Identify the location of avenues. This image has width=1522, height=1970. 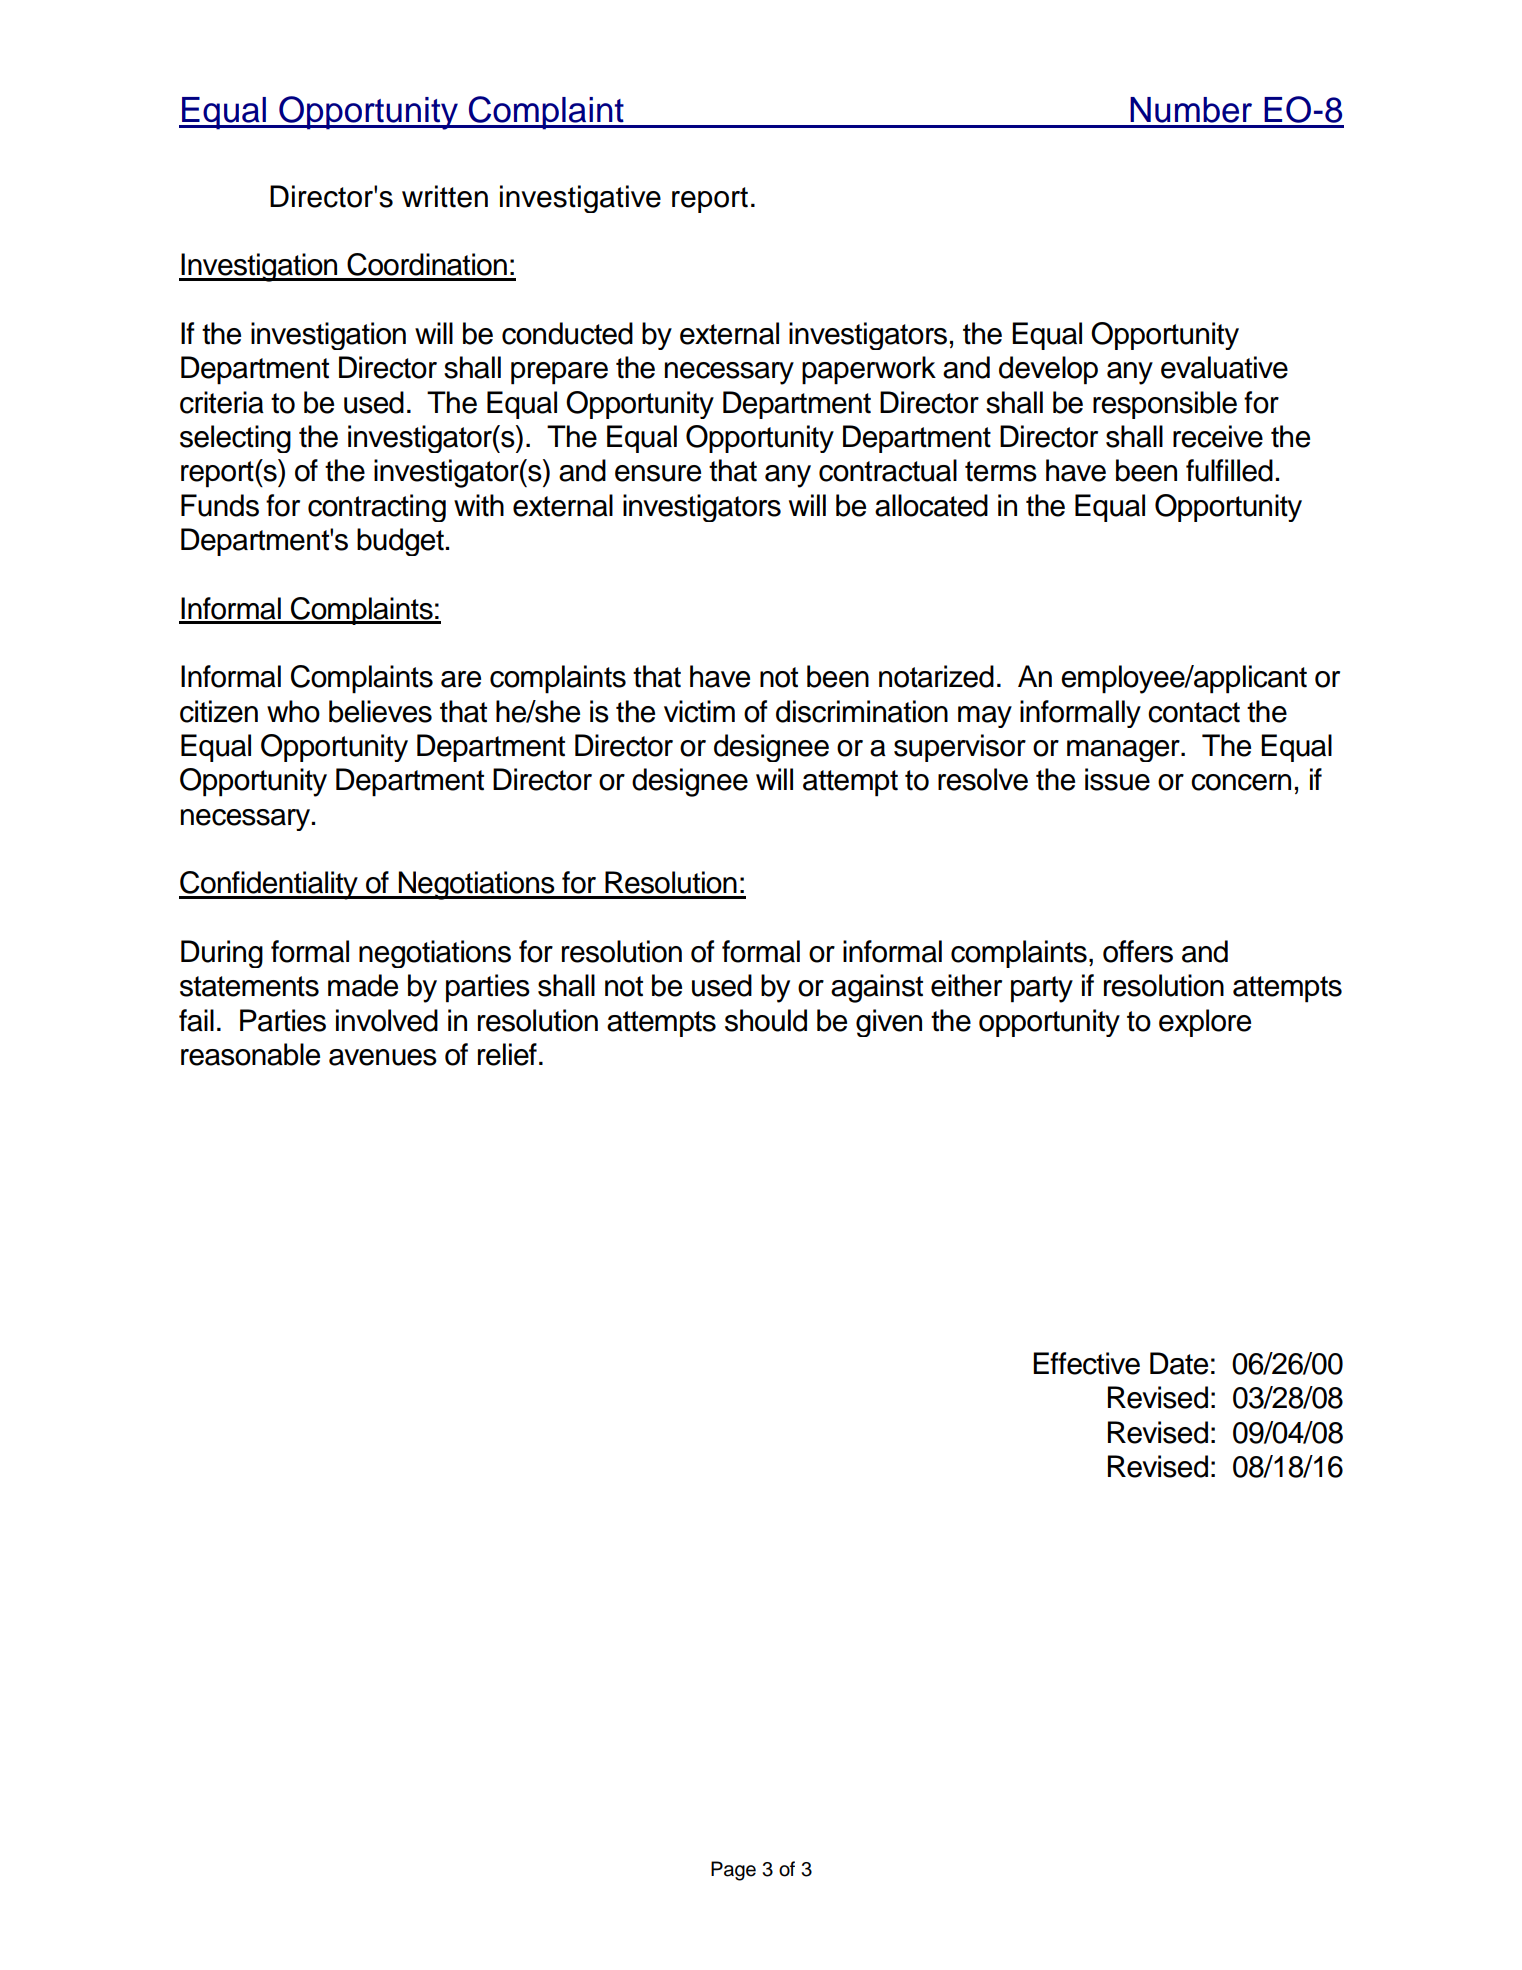
(383, 1057).
